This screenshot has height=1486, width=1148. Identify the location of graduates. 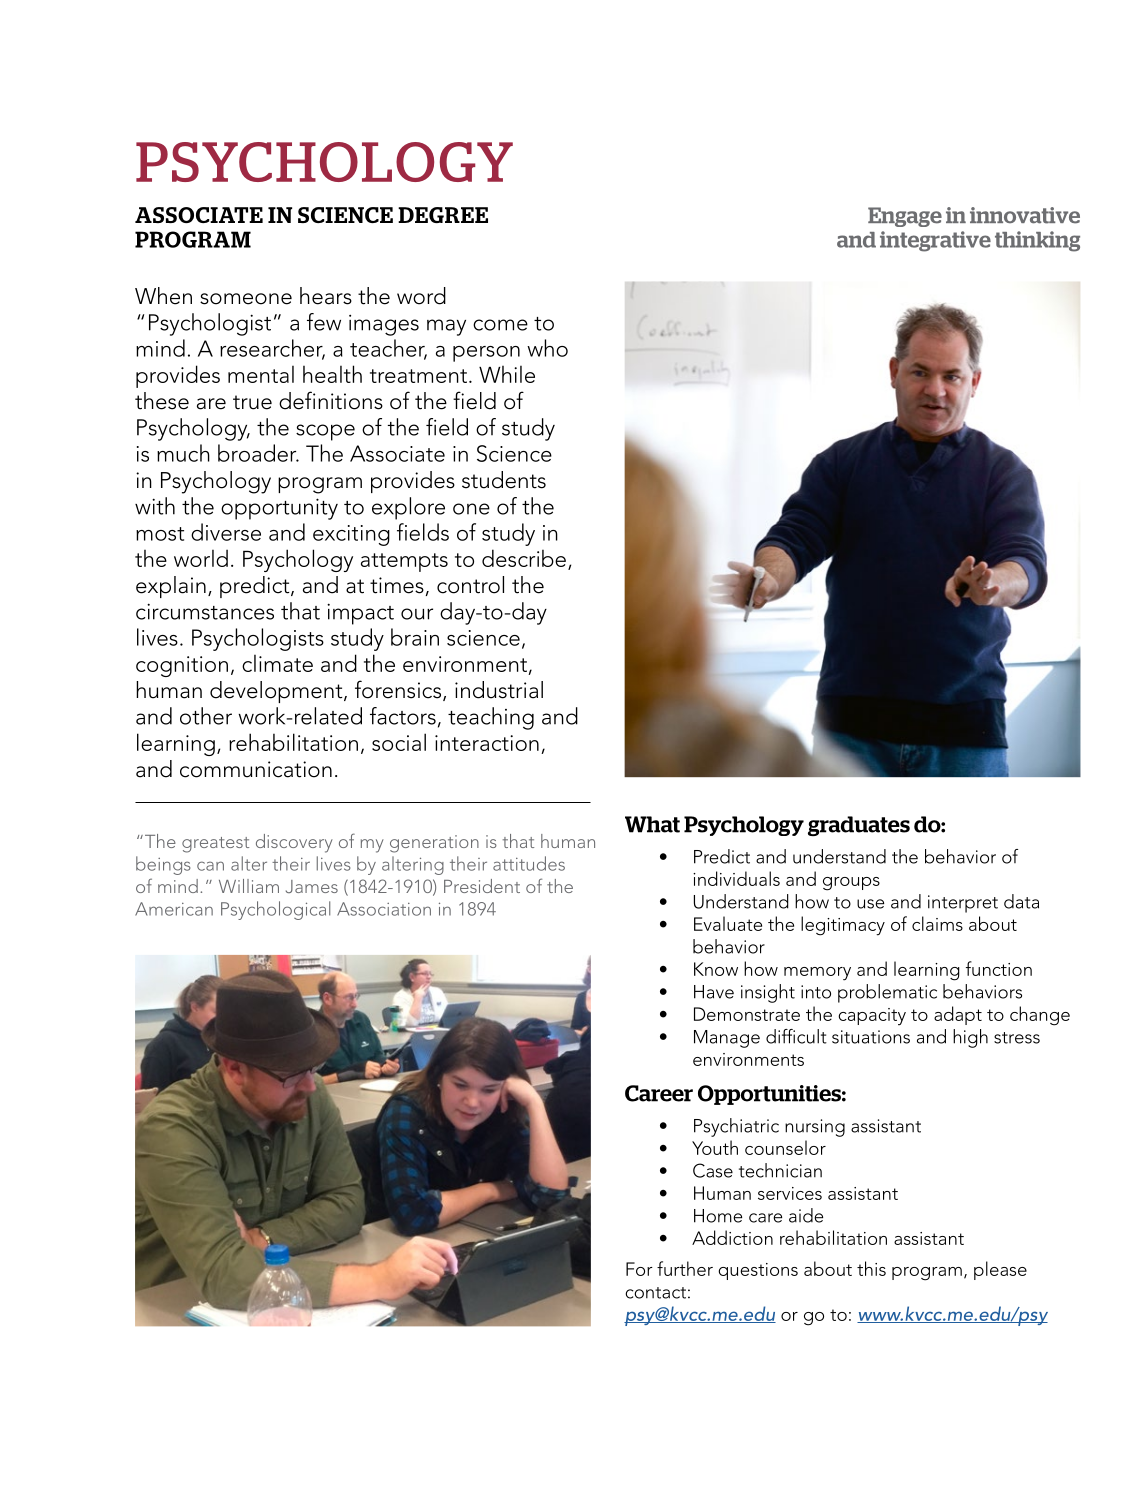
(859, 826).
